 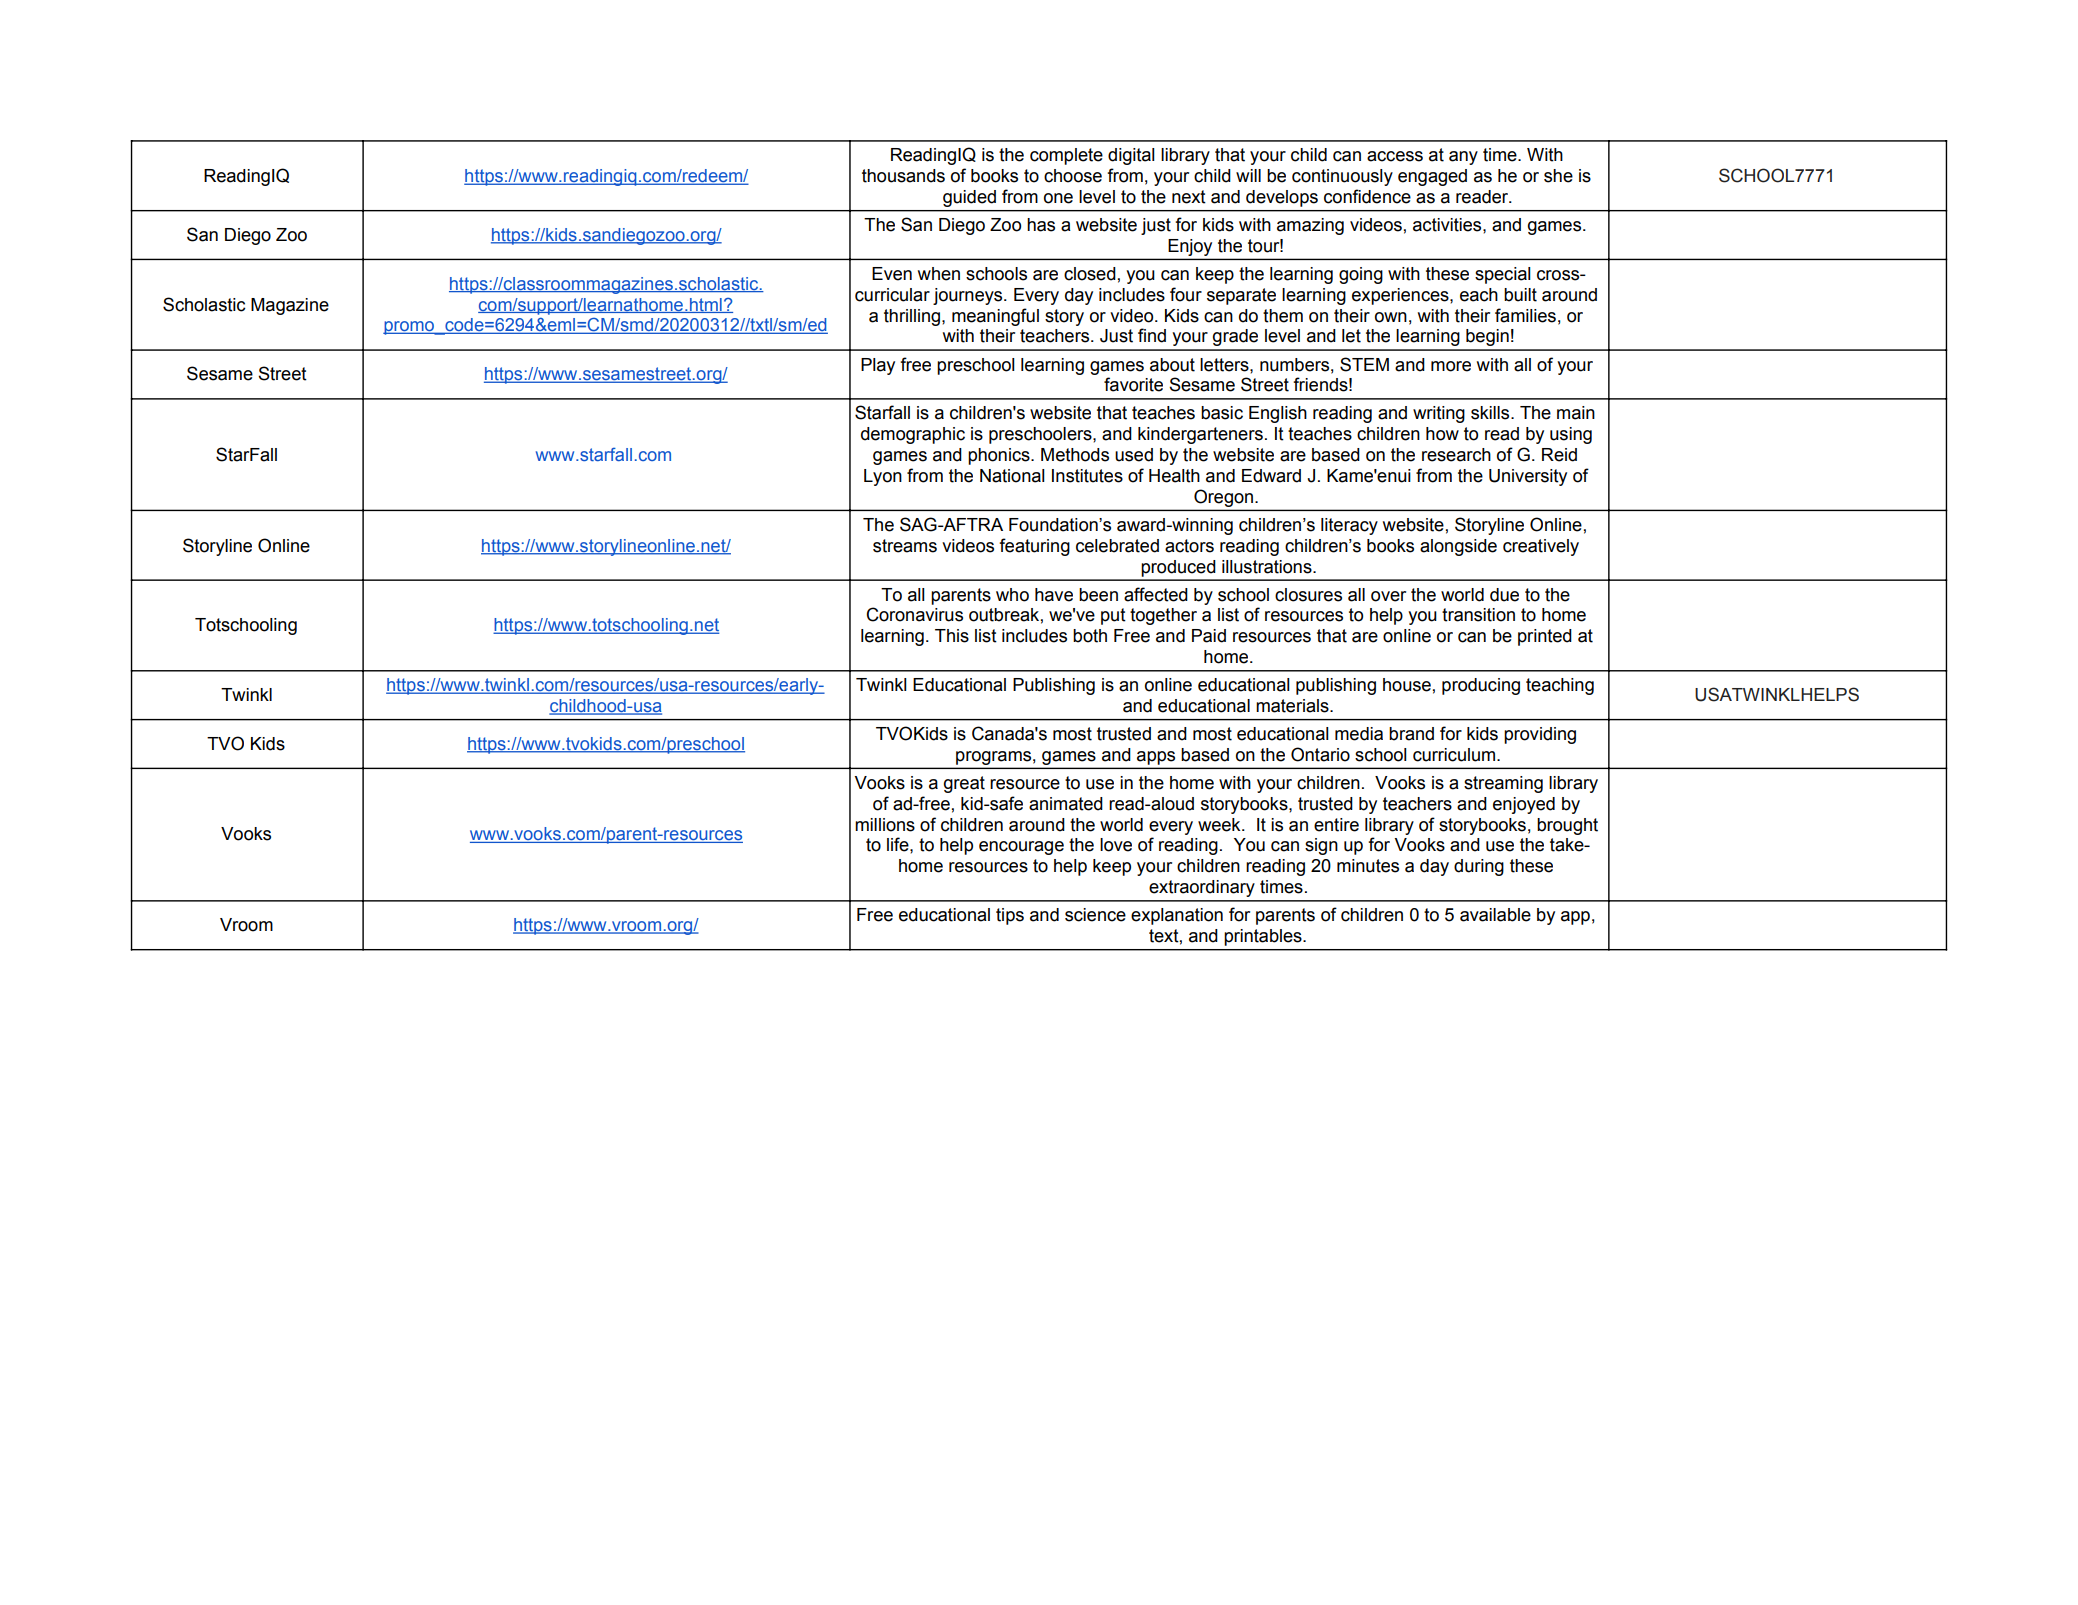 I want to click on Paid, so click(x=1209, y=636).
